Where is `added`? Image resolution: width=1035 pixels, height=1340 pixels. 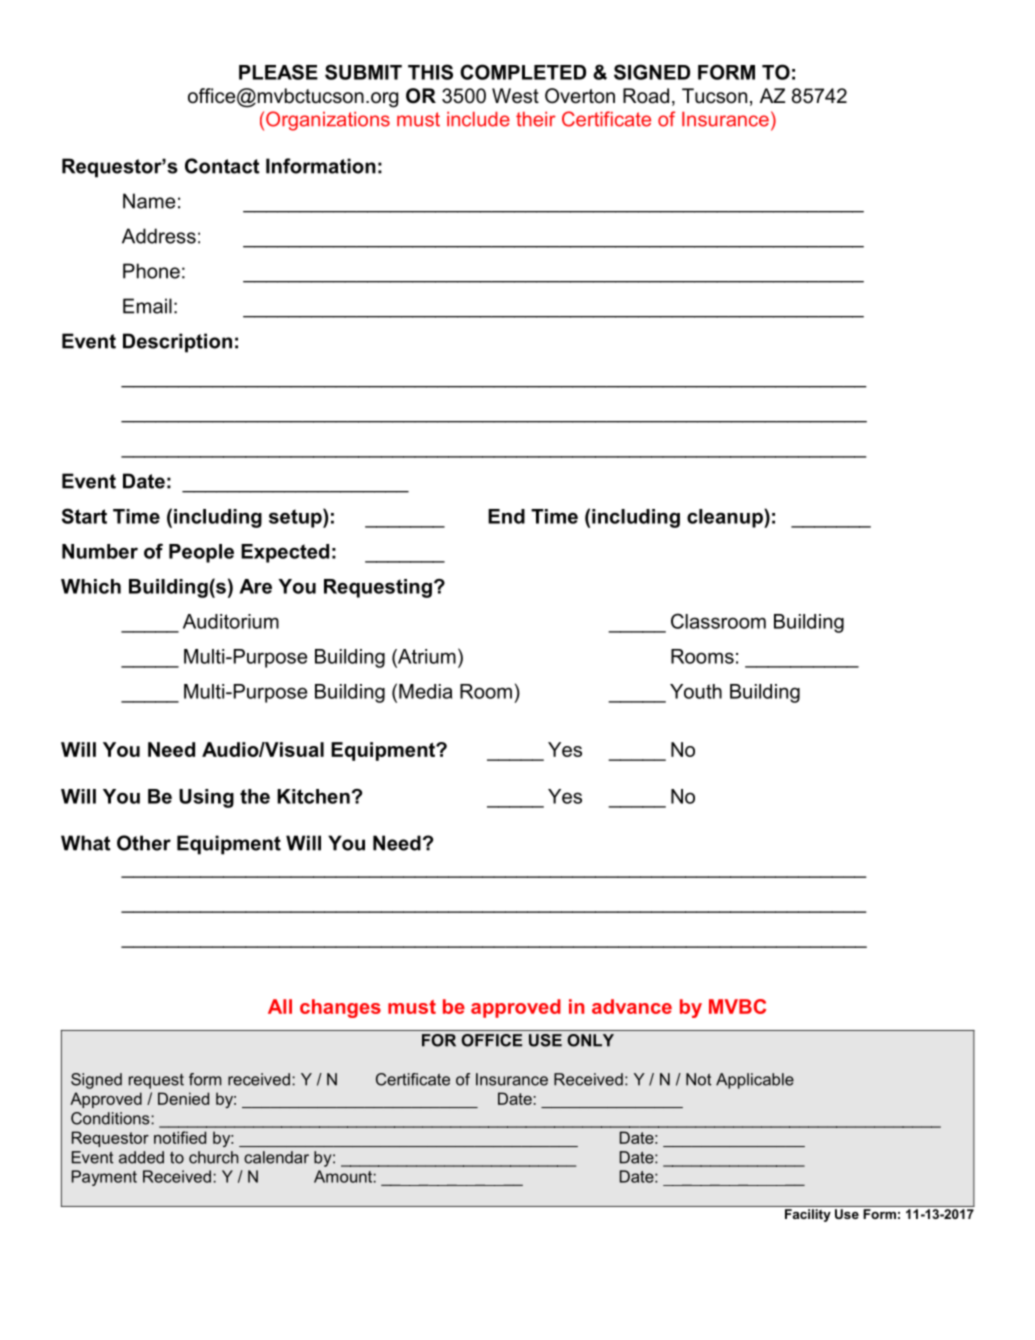 added is located at coordinates (141, 1157).
